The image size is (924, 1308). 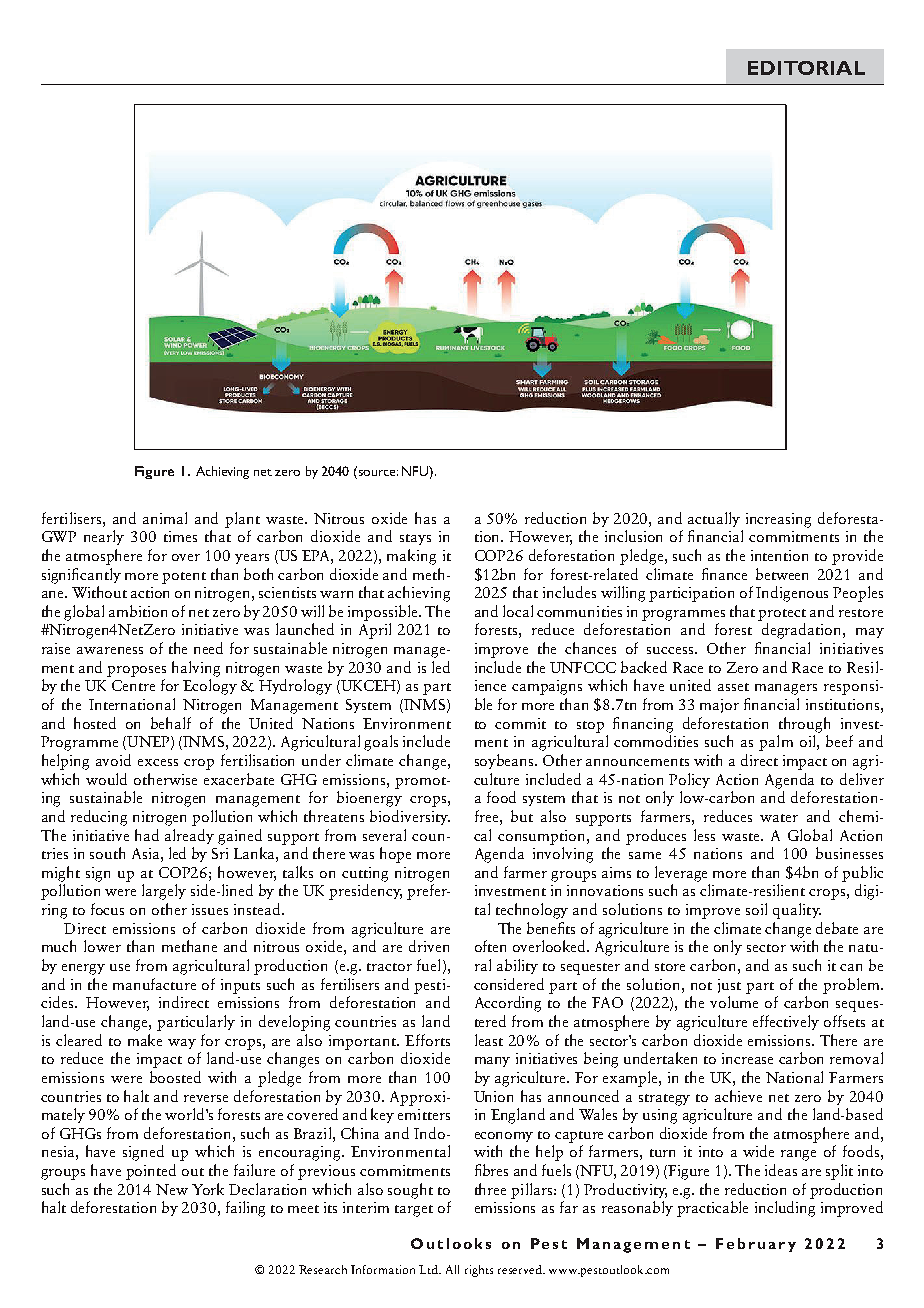 What do you see at coordinates (714, 519) in the page?
I see `actually` at bounding box center [714, 519].
